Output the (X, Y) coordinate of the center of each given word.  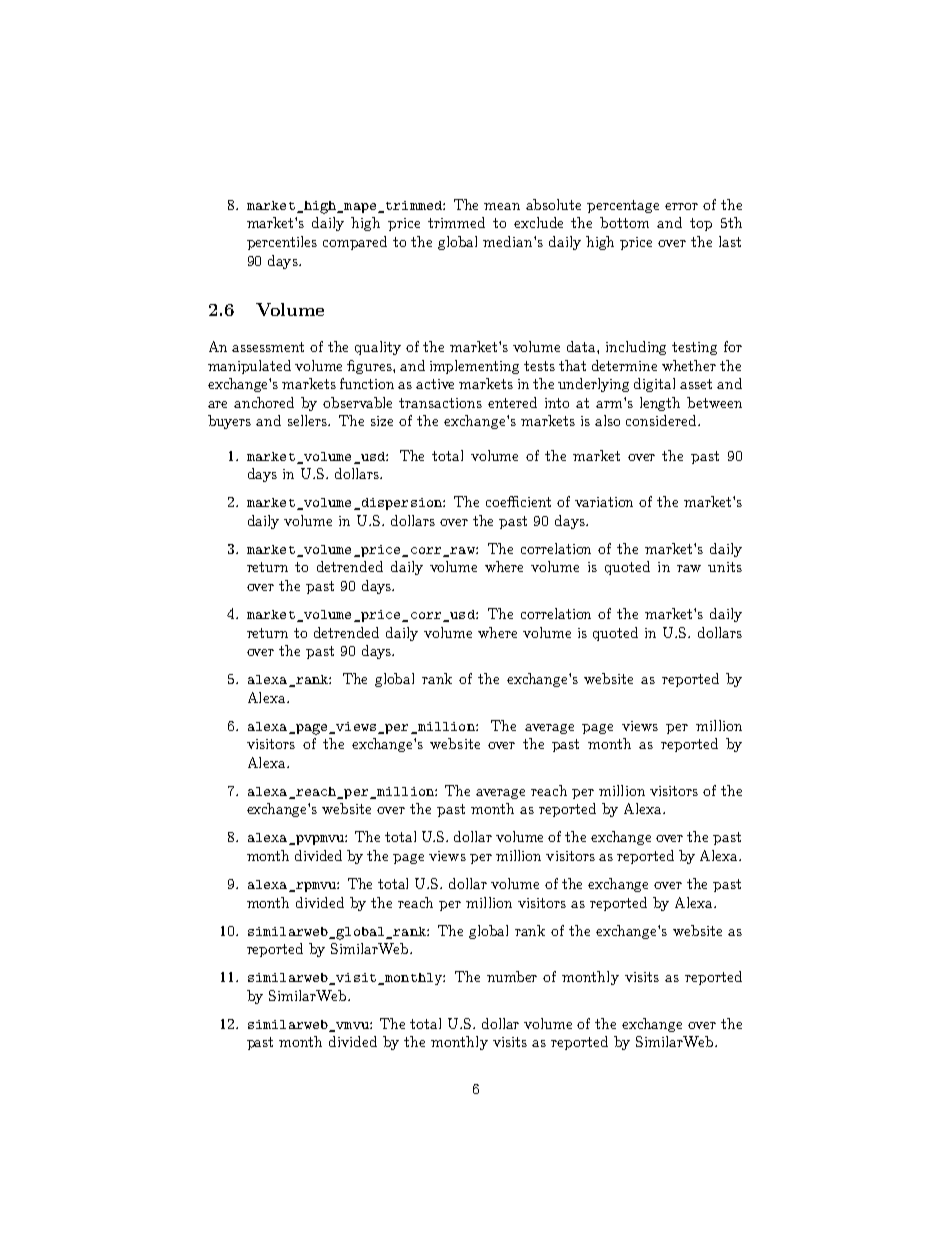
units (725, 567)
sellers (309, 420)
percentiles (282, 243)
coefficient (518, 501)
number (512, 976)
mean (502, 206)
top (701, 224)
